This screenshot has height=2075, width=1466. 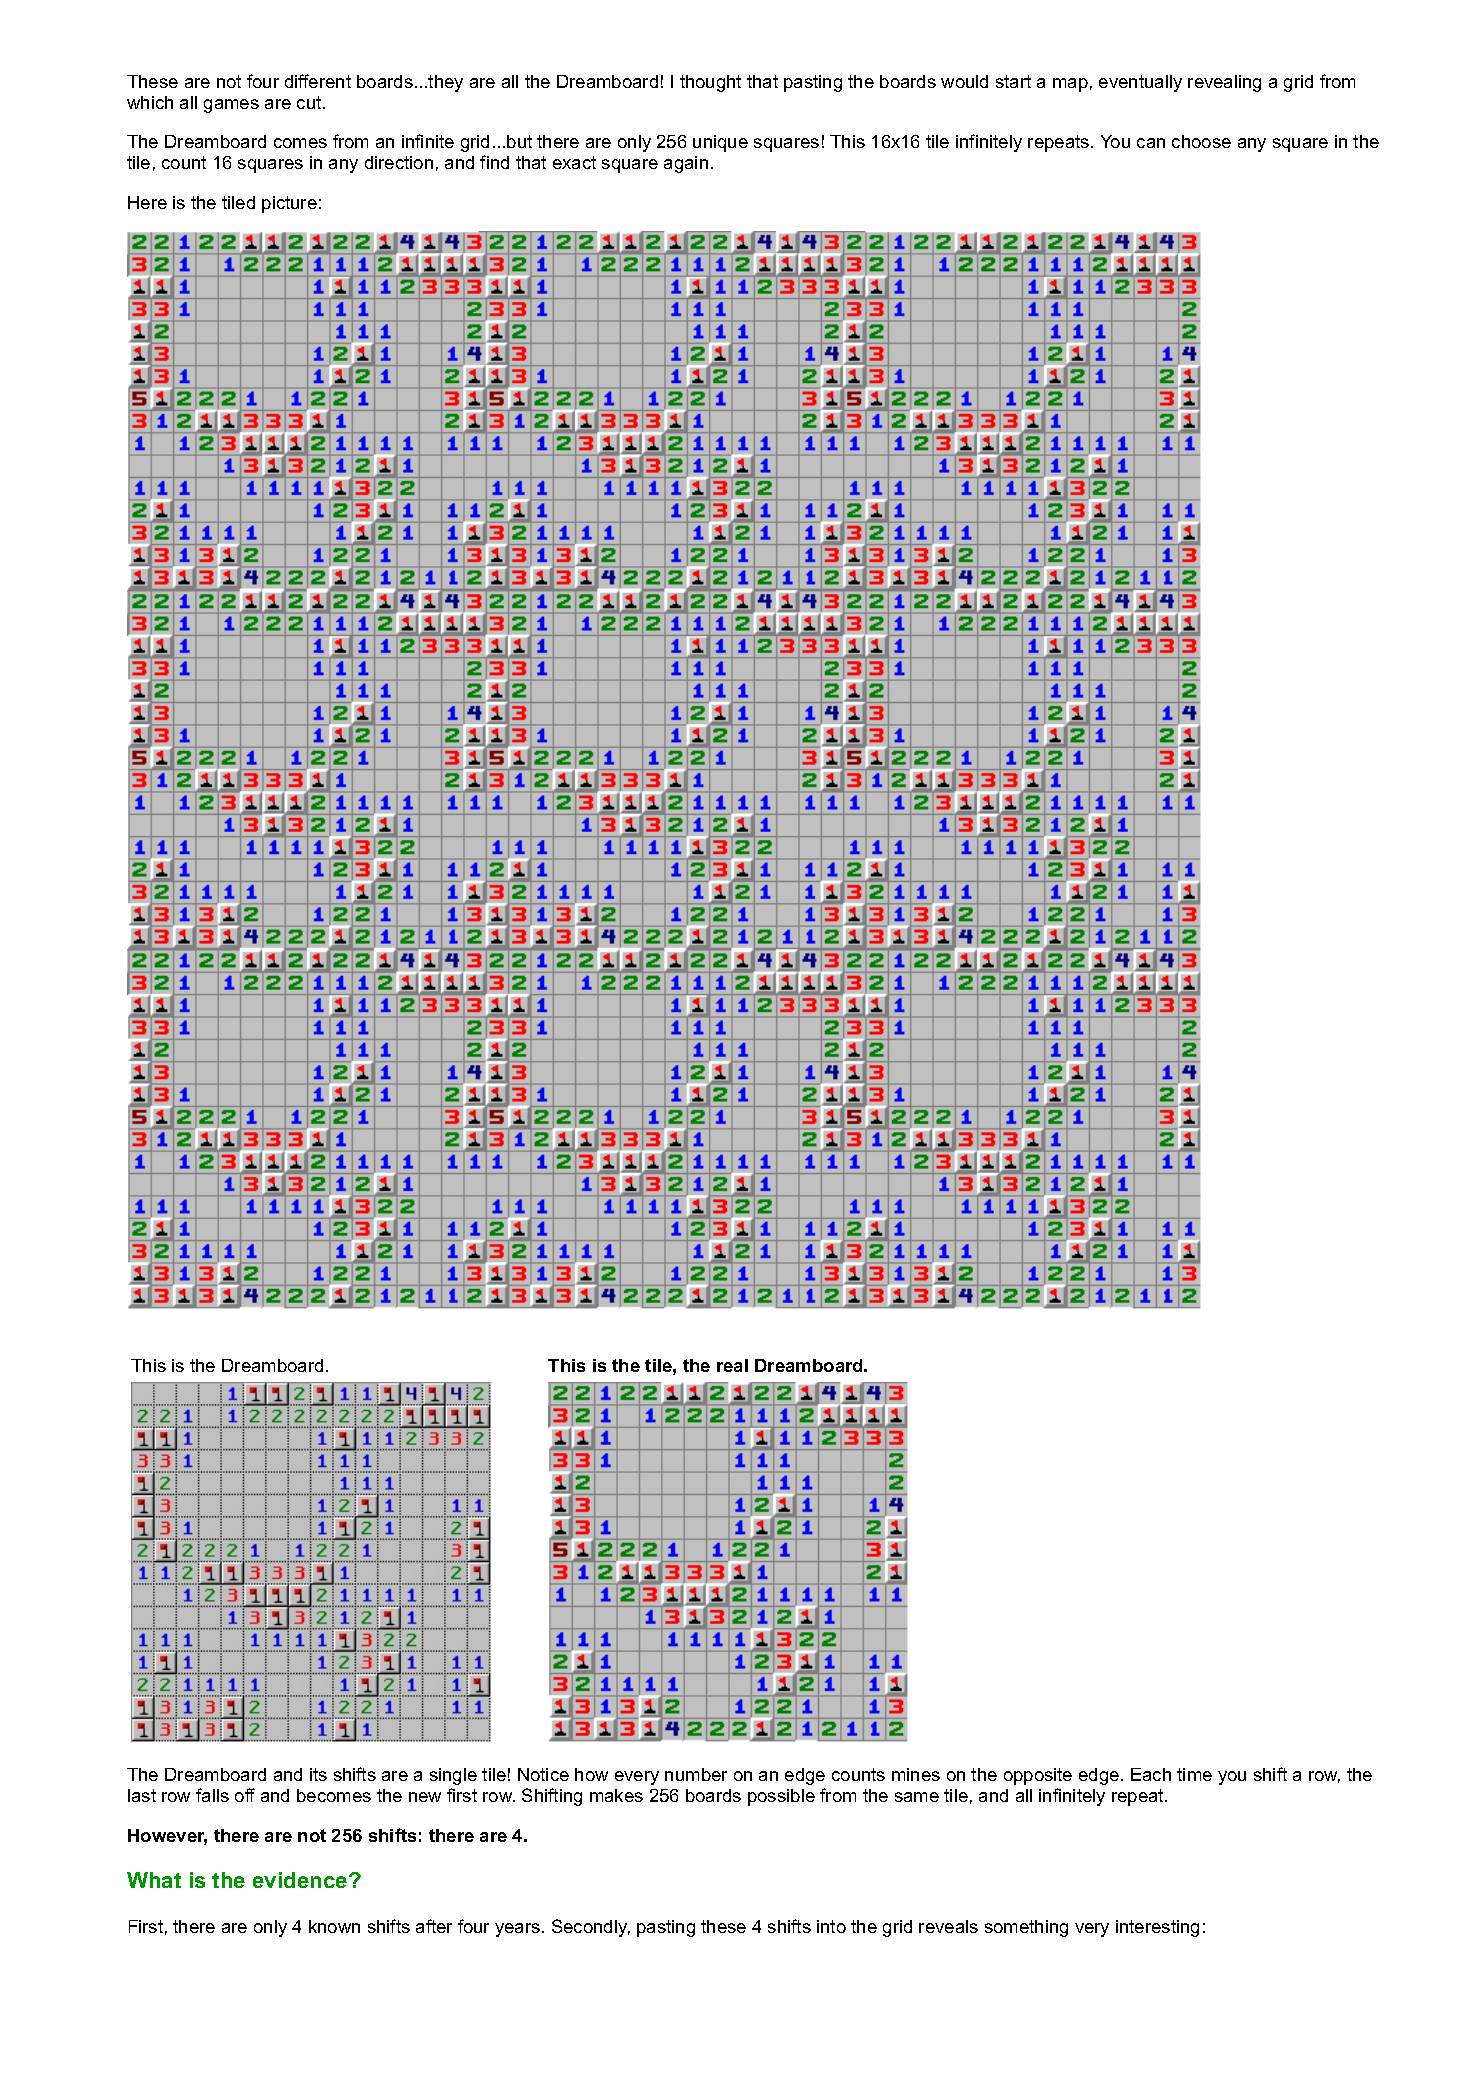 What do you see at coordinates (591, 1928) in the screenshot?
I see `Secondly` at bounding box center [591, 1928].
